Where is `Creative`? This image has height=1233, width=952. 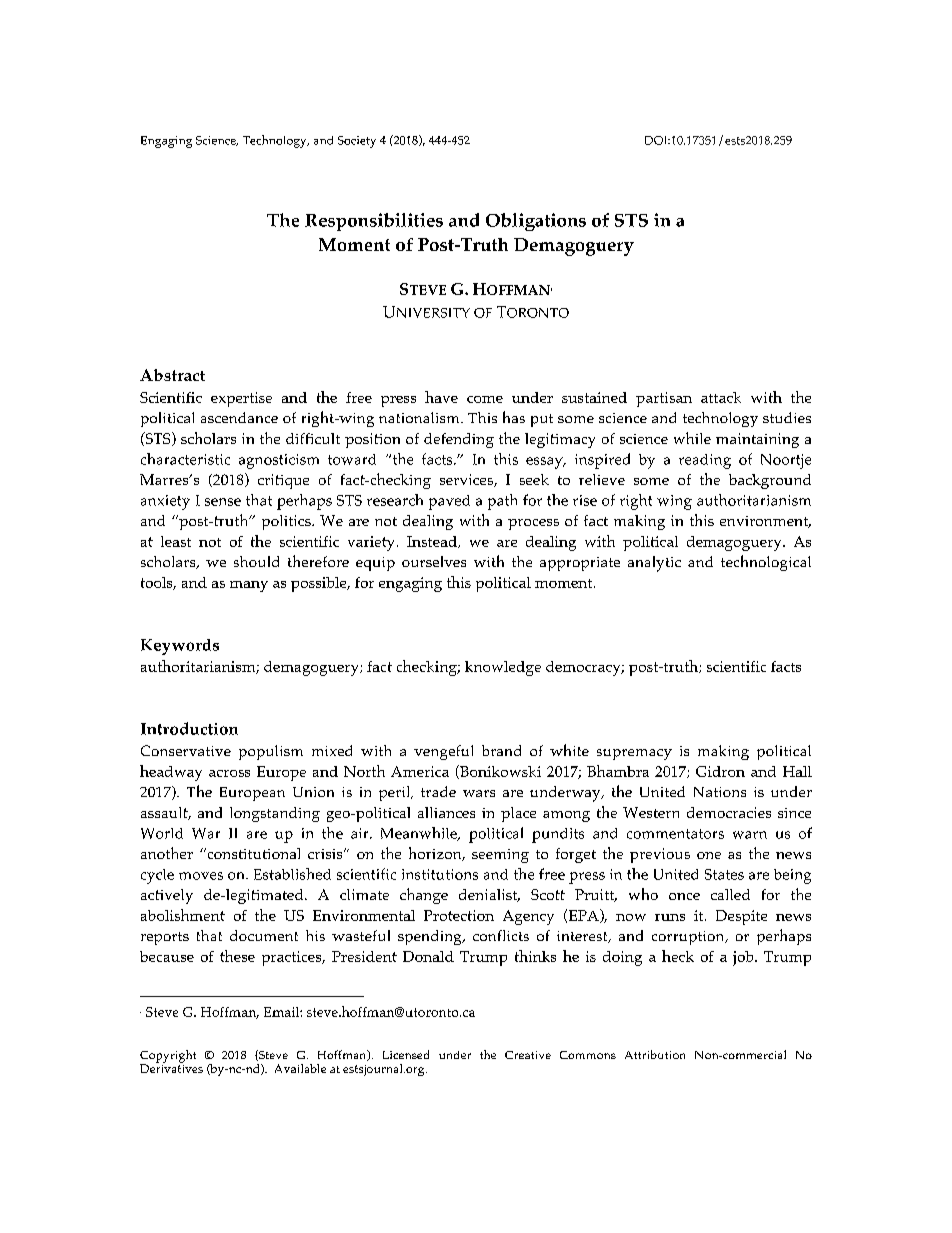 Creative is located at coordinates (528, 1055).
